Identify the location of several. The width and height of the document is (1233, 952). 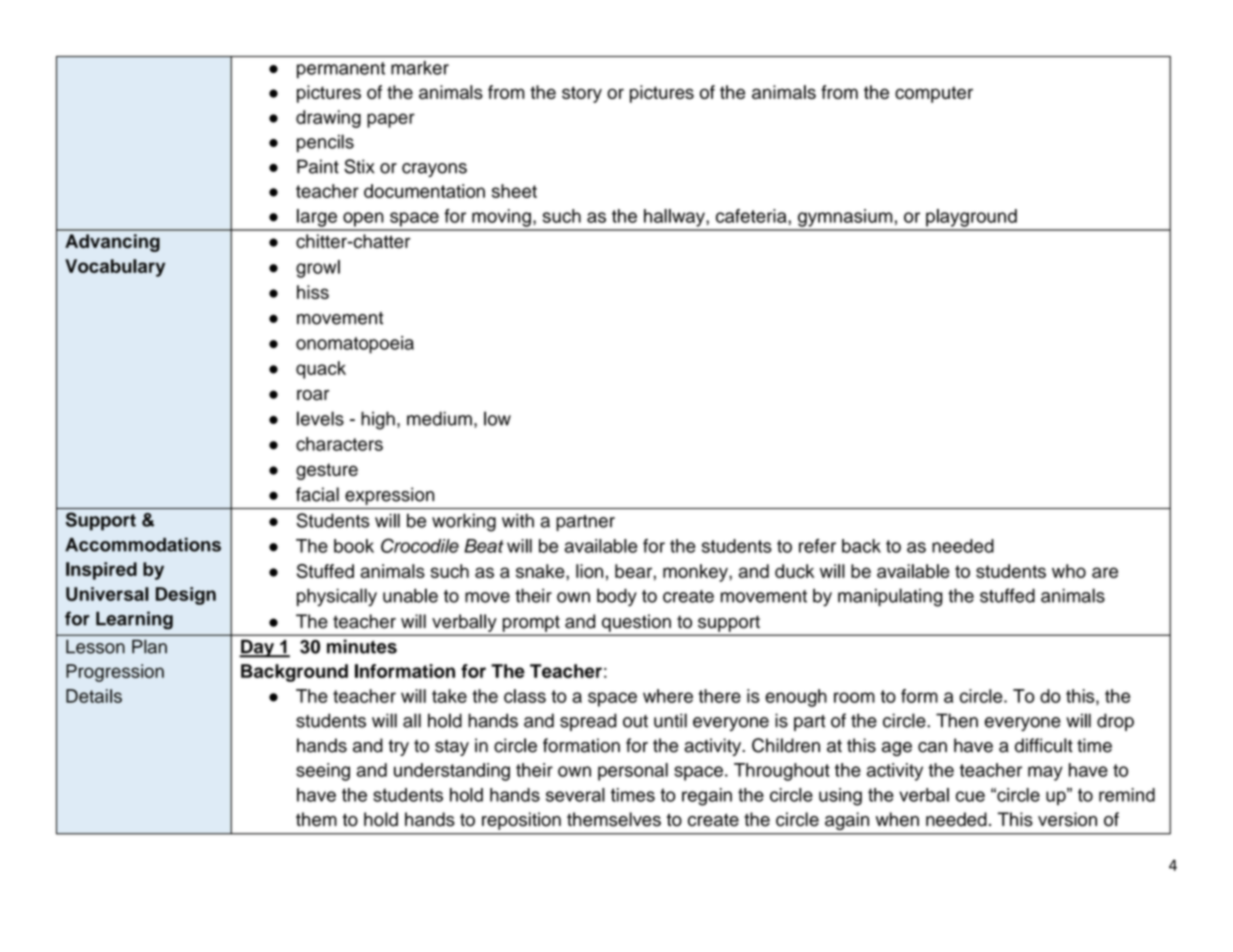
(575, 795).
